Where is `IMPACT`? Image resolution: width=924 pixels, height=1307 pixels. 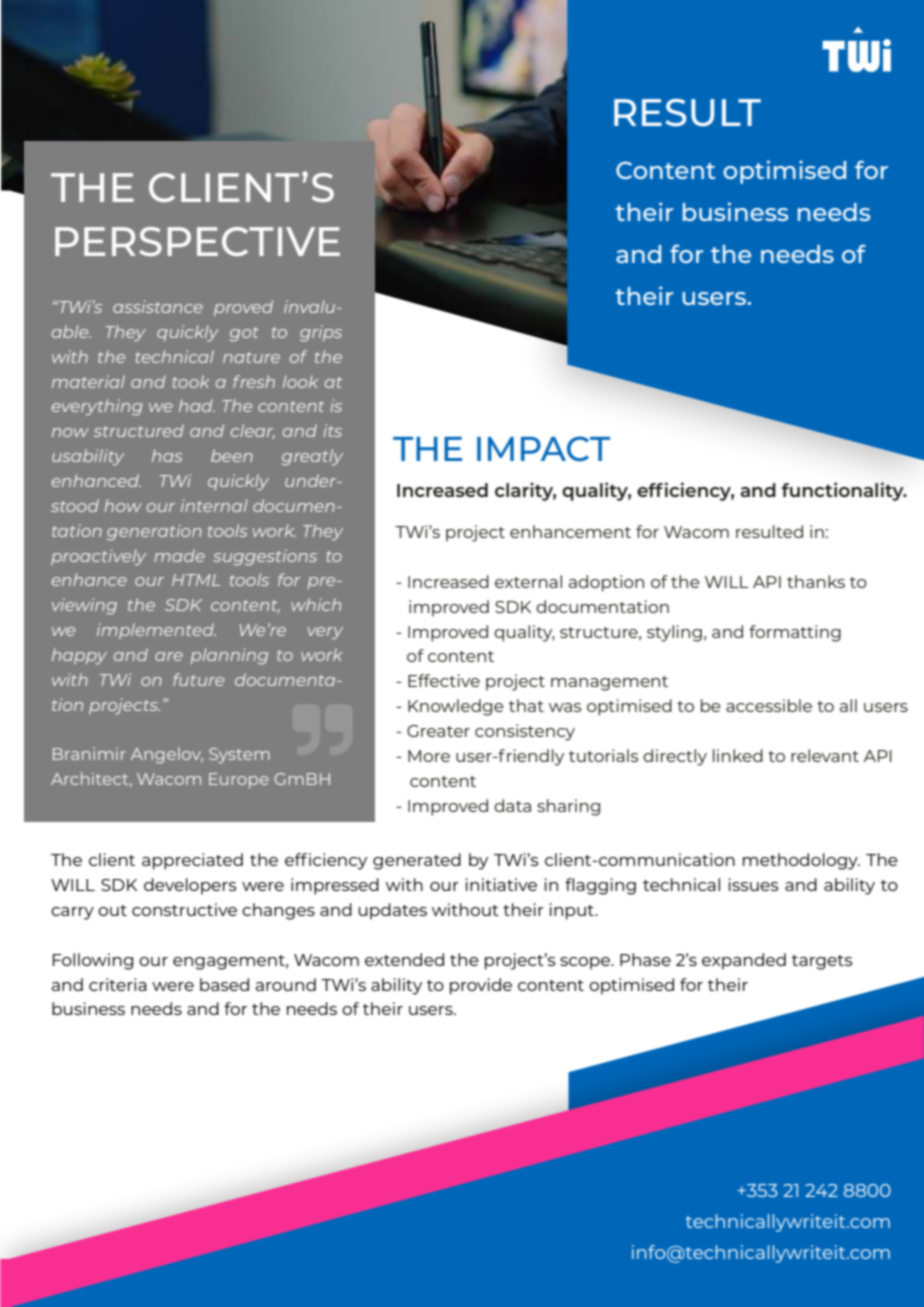
IMPACT is located at coordinates (543, 448).
